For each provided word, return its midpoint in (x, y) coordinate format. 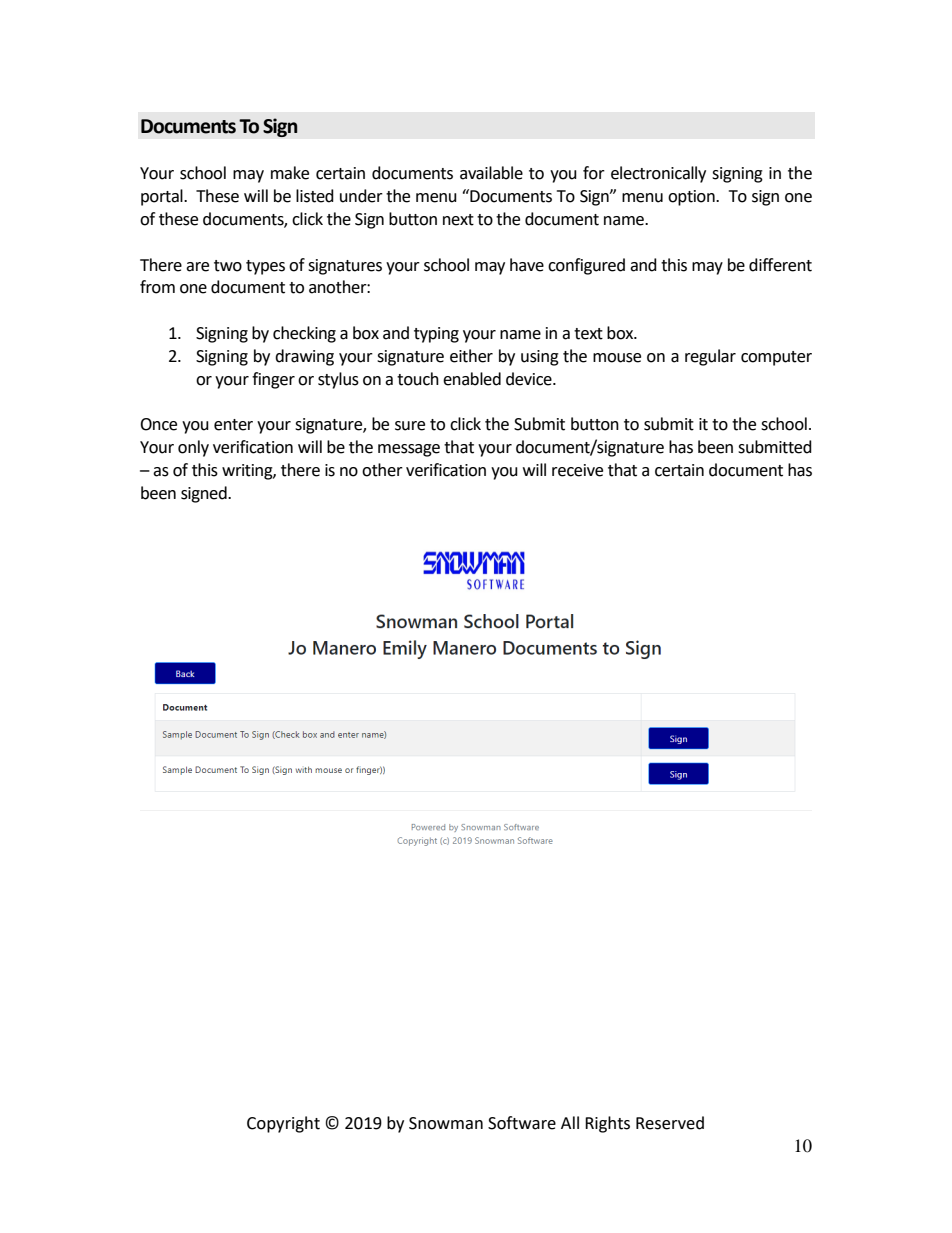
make (290, 173)
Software (522, 1123)
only (193, 448)
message (409, 450)
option (692, 198)
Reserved (670, 1123)
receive (577, 470)
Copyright (283, 1124)
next (458, 220)
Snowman (446, 1123)
